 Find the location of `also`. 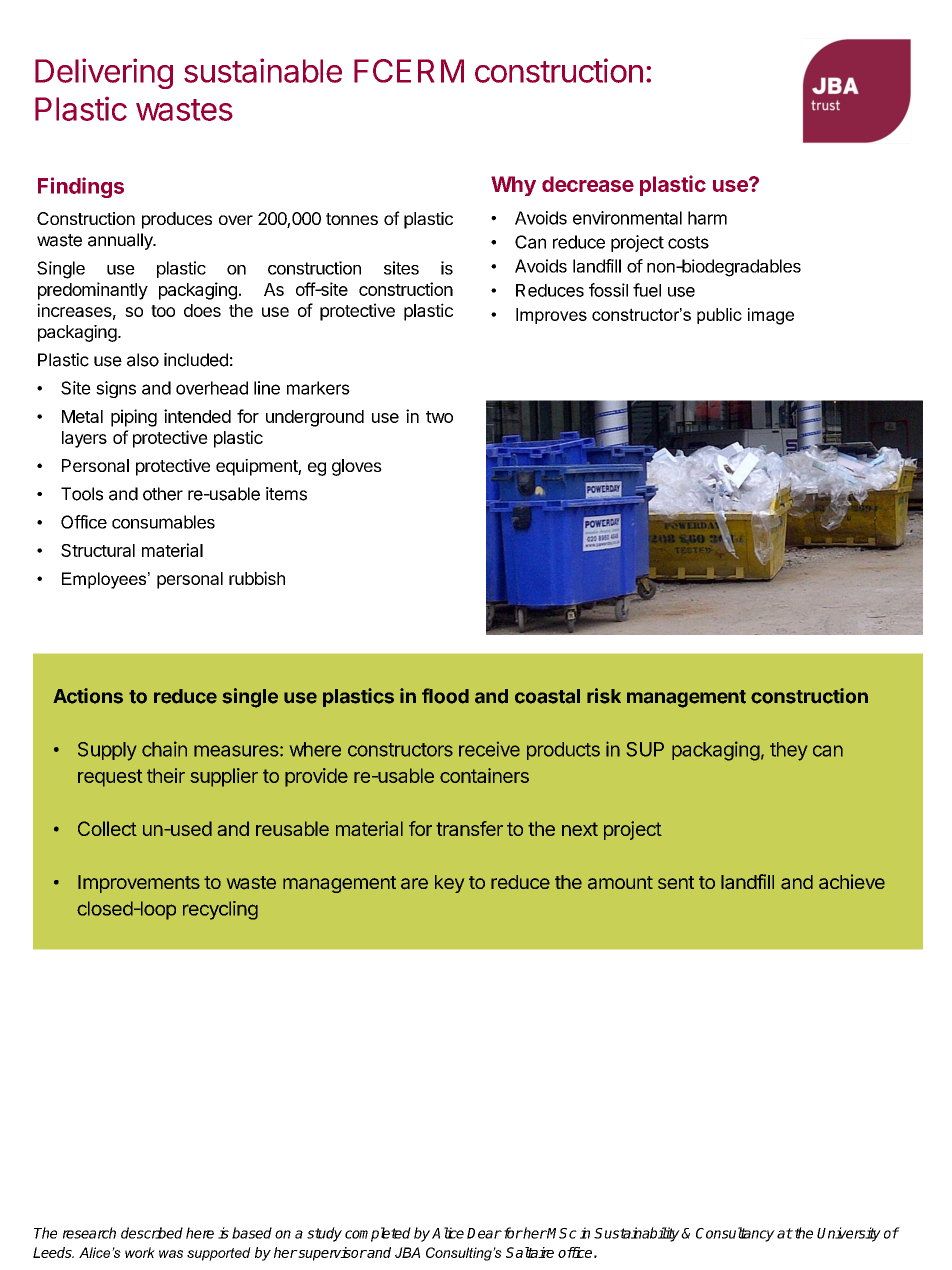

also is located at coordinates (143, 360).
